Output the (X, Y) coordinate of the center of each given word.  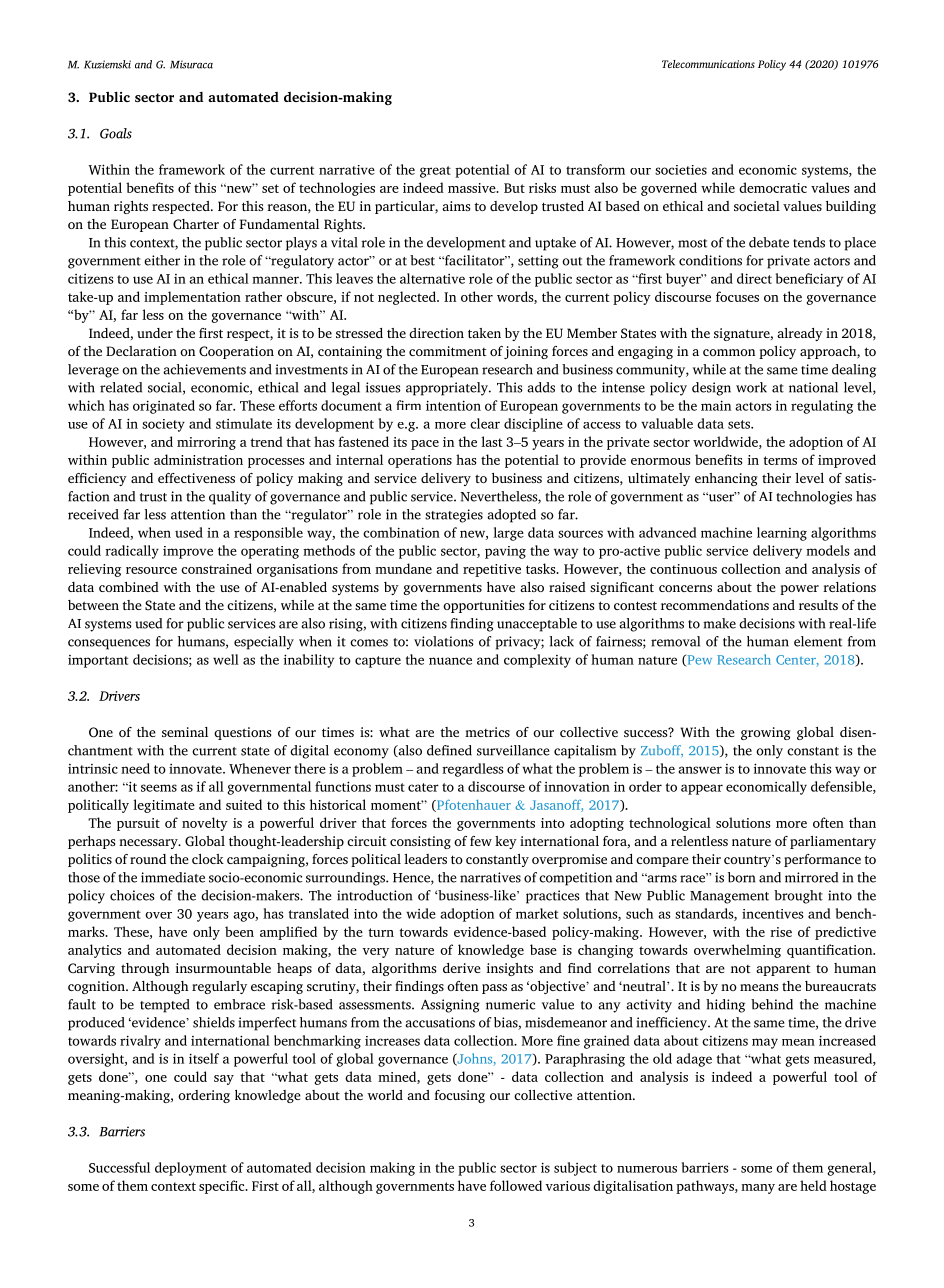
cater (423, 787)
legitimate (164, 806)
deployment (191, 1169)
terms (780, 460)
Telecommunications (708, 64)
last (491, 441)
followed (516, 1185)
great (435, 172)
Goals (116, 133)
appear (702, 789)
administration (198, 459)
